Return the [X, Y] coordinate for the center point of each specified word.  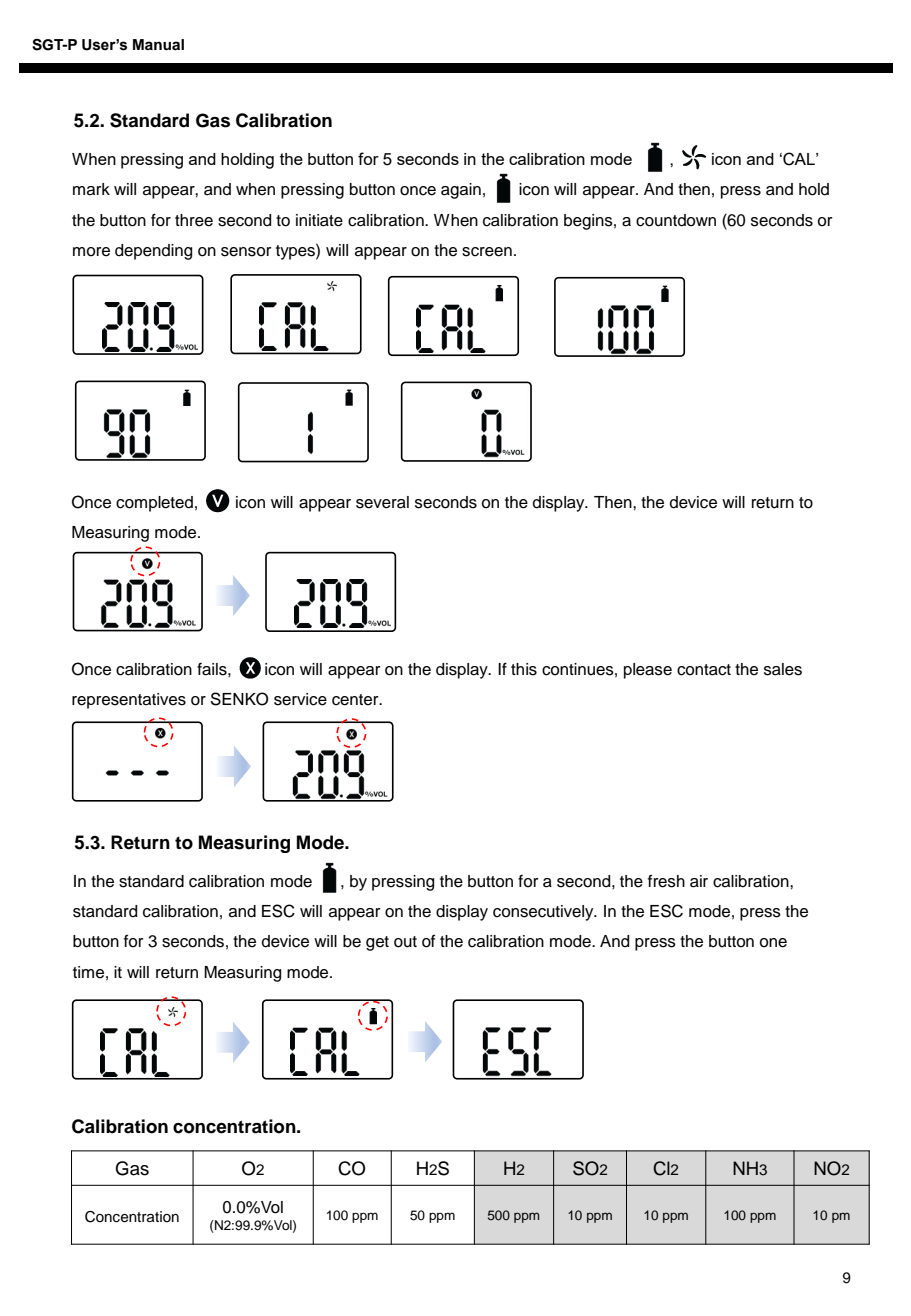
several [382, 502]
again [461, 191]
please [648, 671]
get [377, 943]
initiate [319, 220]
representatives [129, 701]
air [699, 881]
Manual [158, 44]
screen [487, 252]
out [405, 942]
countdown [676, 220]
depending [153, 252]
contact [704, 670]
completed [154, 504]
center [356, 700]
